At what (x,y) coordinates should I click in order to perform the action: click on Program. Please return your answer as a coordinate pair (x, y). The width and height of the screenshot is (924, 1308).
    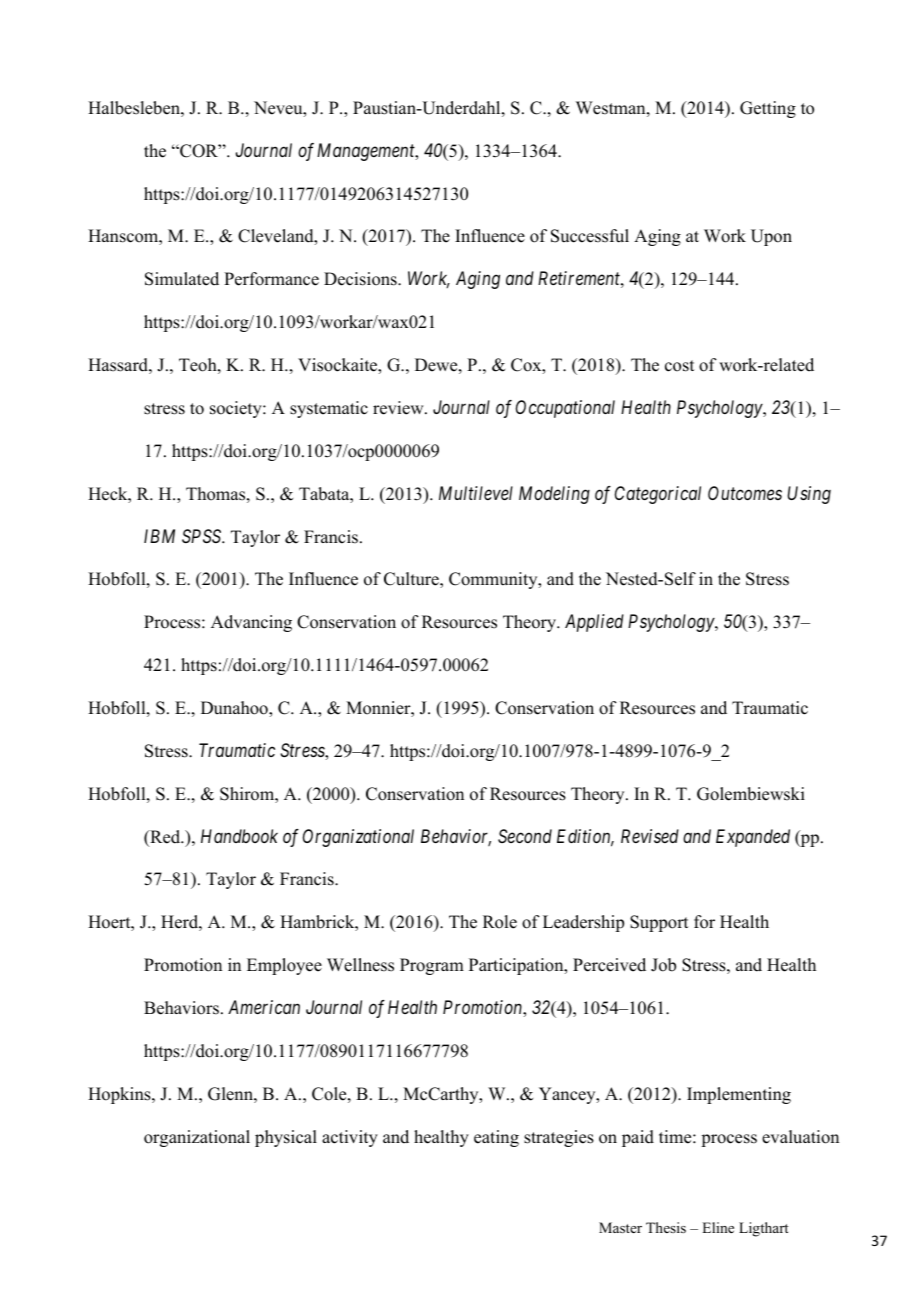
    Looking at the image, I should click on (432, 966).
